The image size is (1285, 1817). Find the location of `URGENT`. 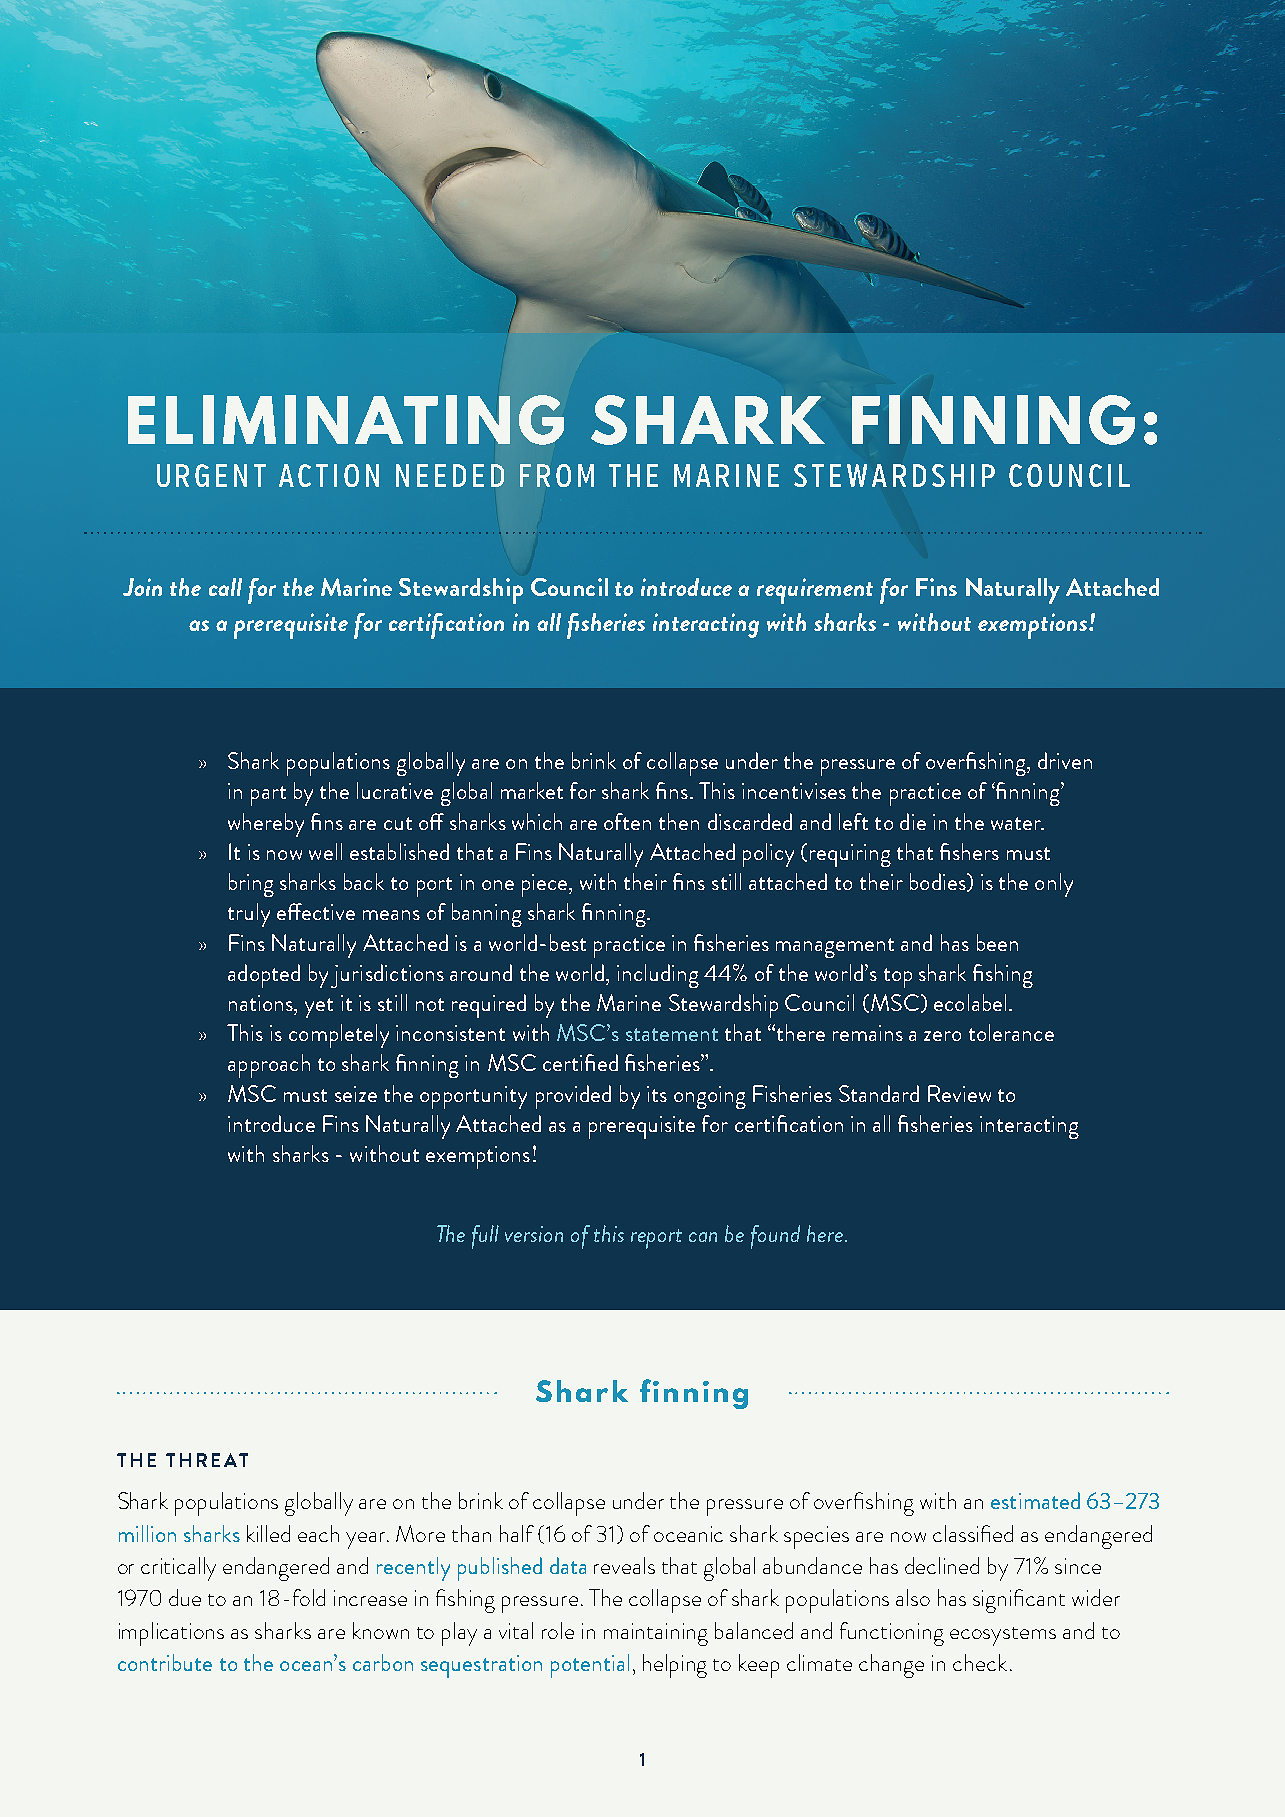

URGENT is located at coordinates (211, 475).
